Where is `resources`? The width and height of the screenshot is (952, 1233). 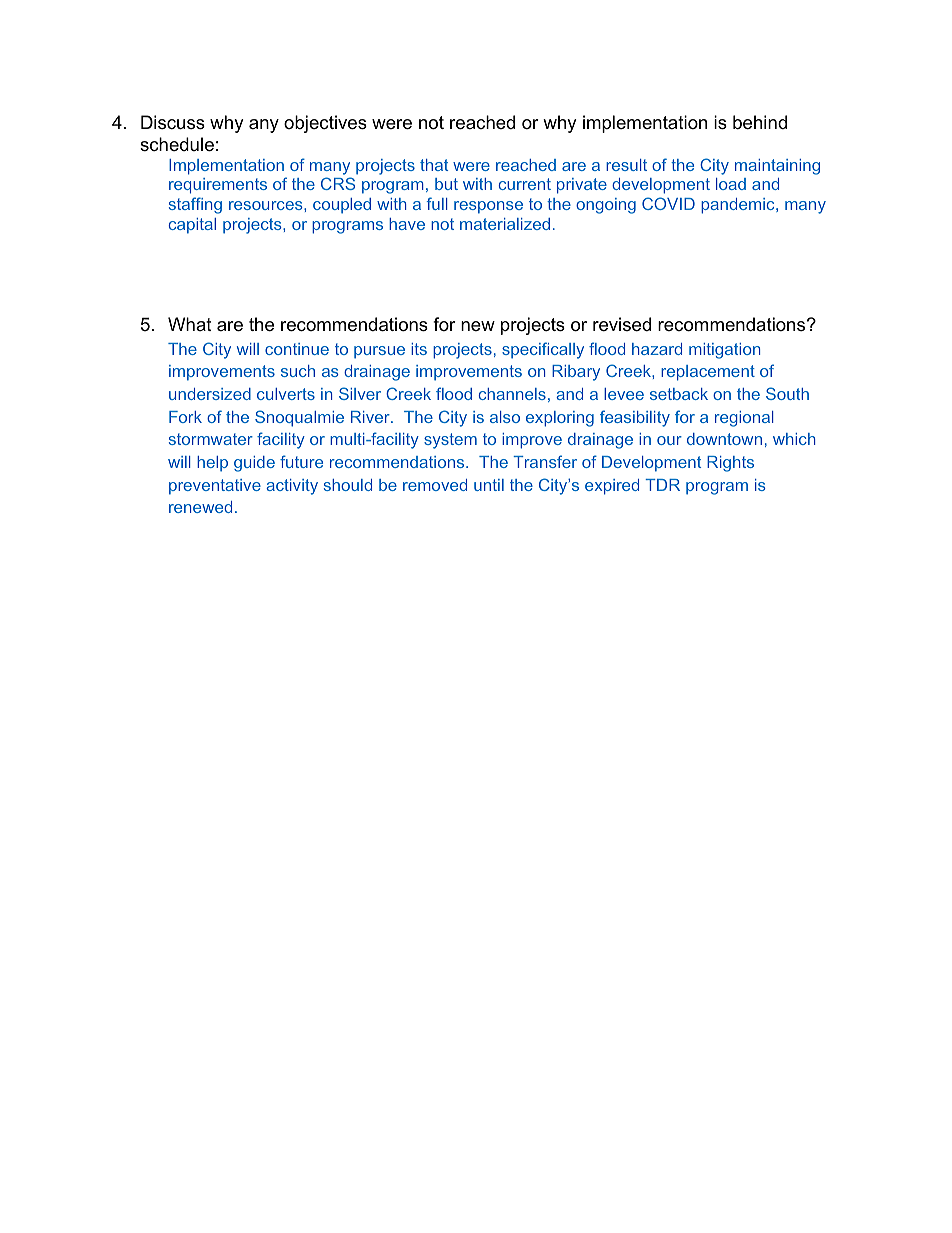 resources is located at coordinates (267, 205).
